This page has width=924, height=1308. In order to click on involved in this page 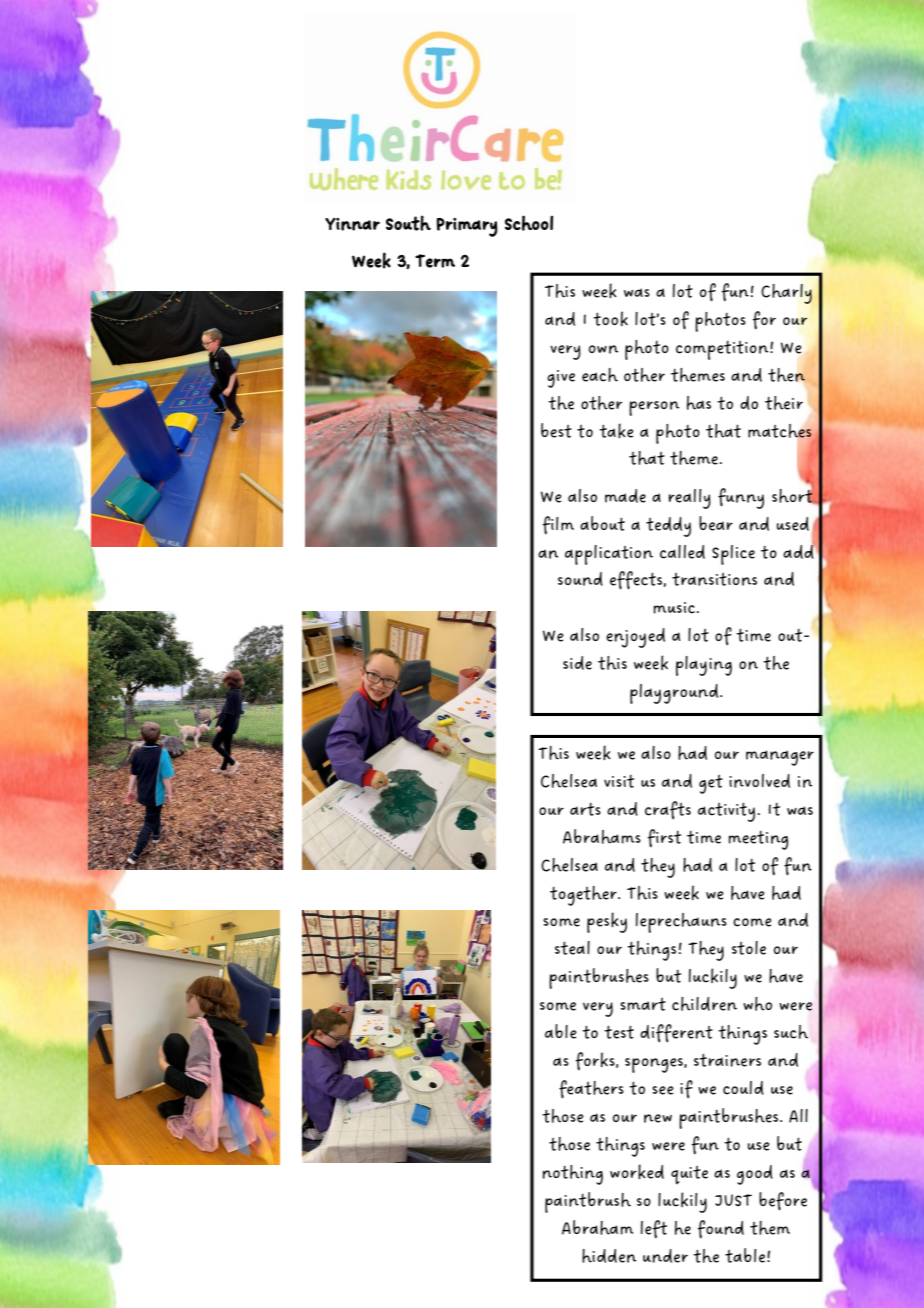, I will do `click(759, 781)`.
